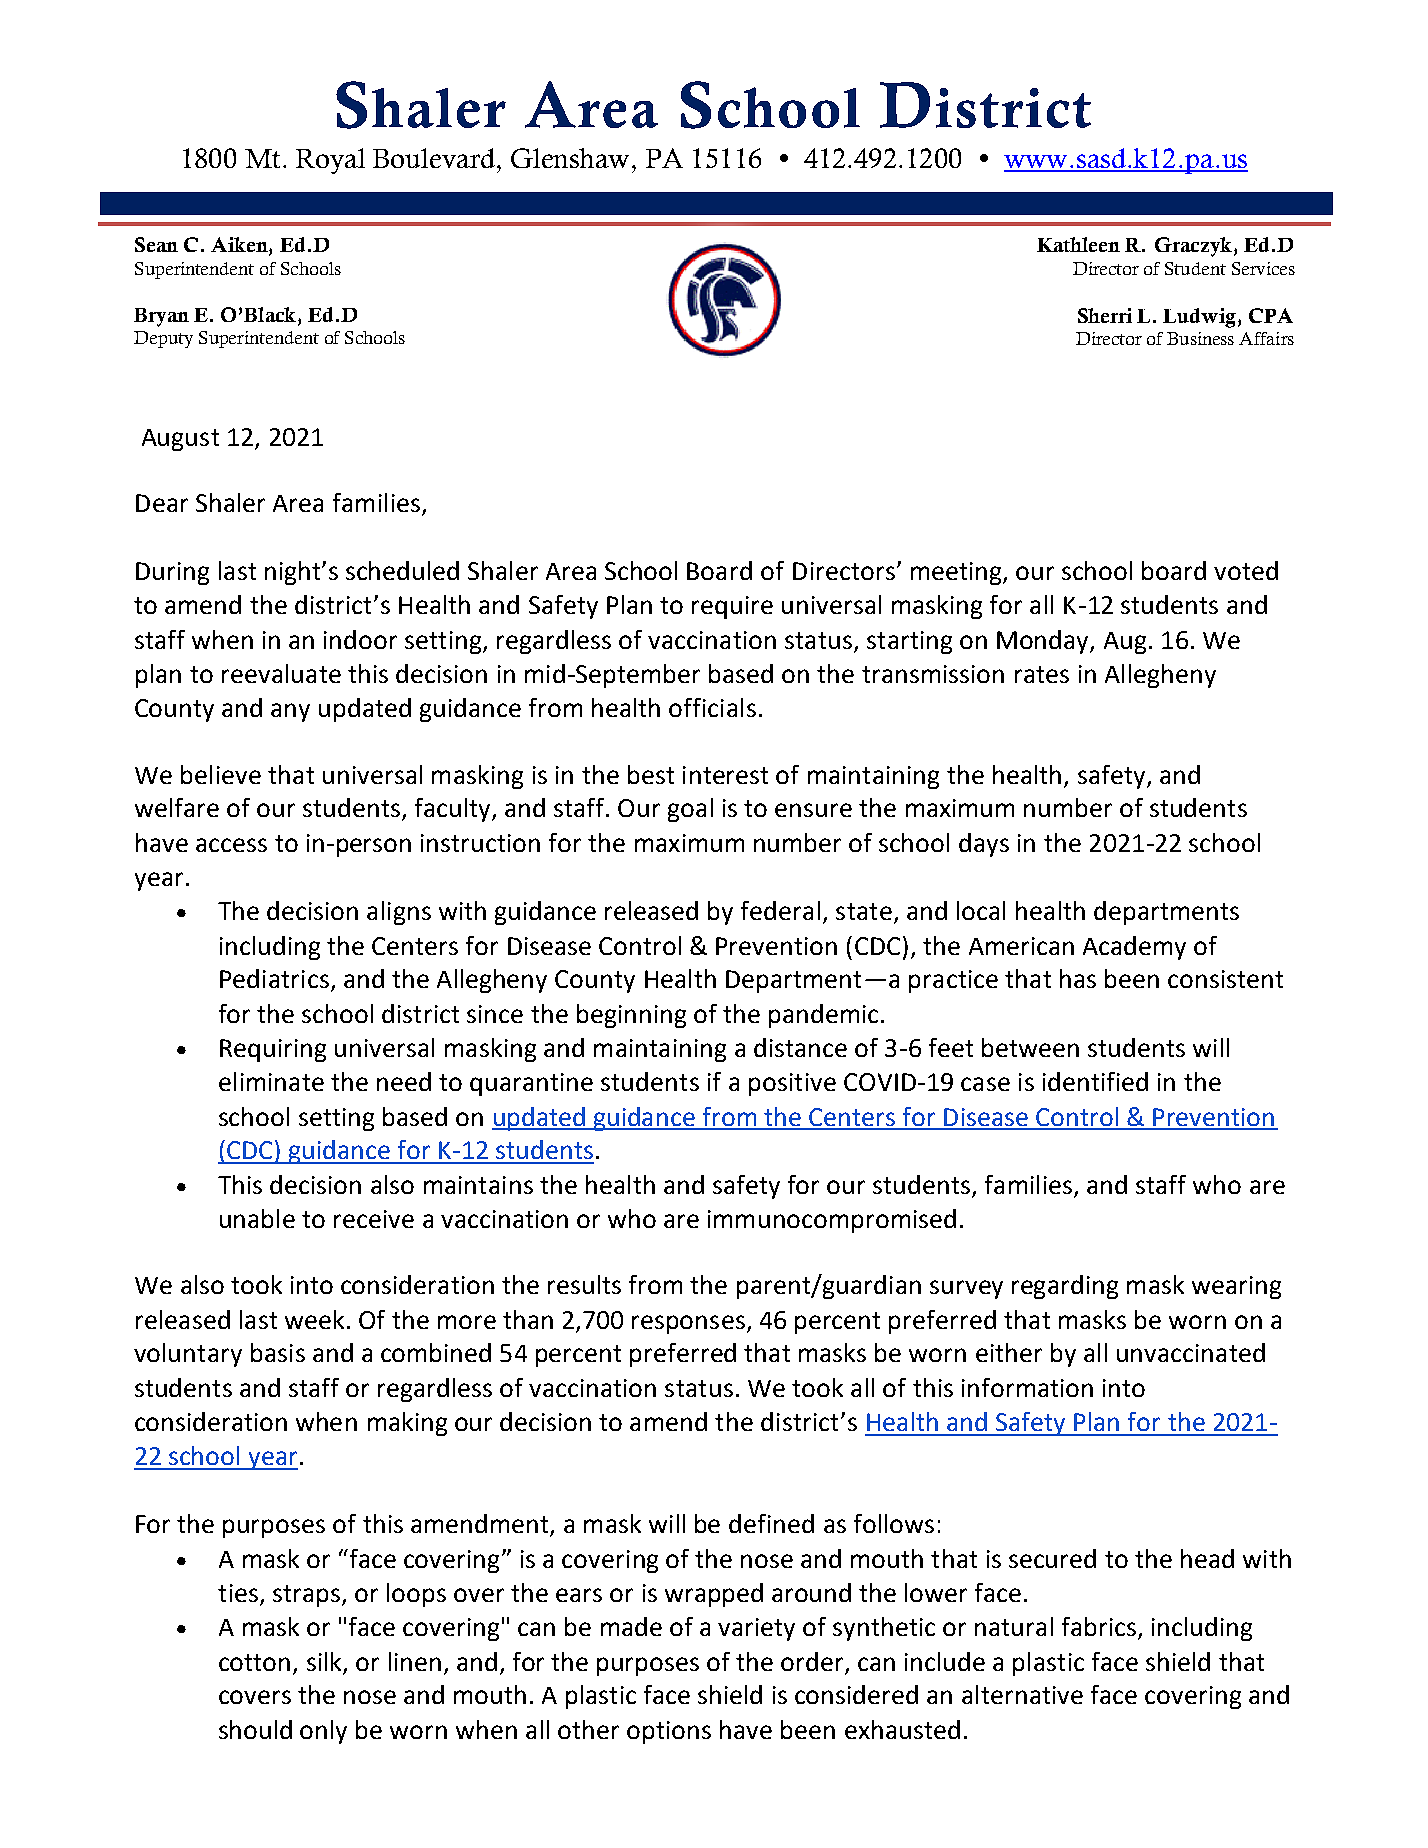  What do you see at coordinates (330, 161) in the document?
I see `Royal` at bounding box center [330, 161].
